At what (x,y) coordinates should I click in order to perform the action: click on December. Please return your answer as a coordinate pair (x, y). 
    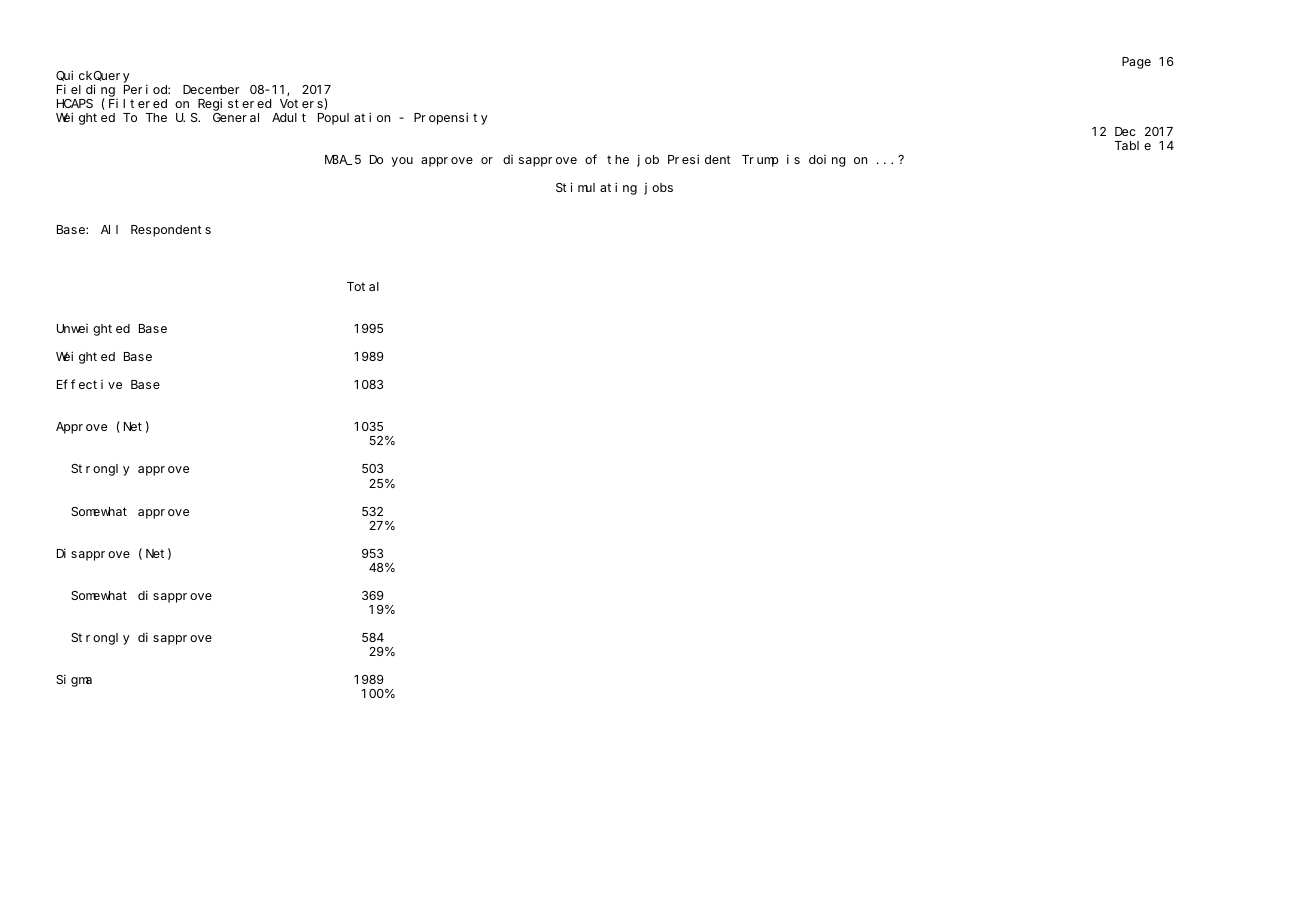
    Looking at the image, I should click on (211, 89).
